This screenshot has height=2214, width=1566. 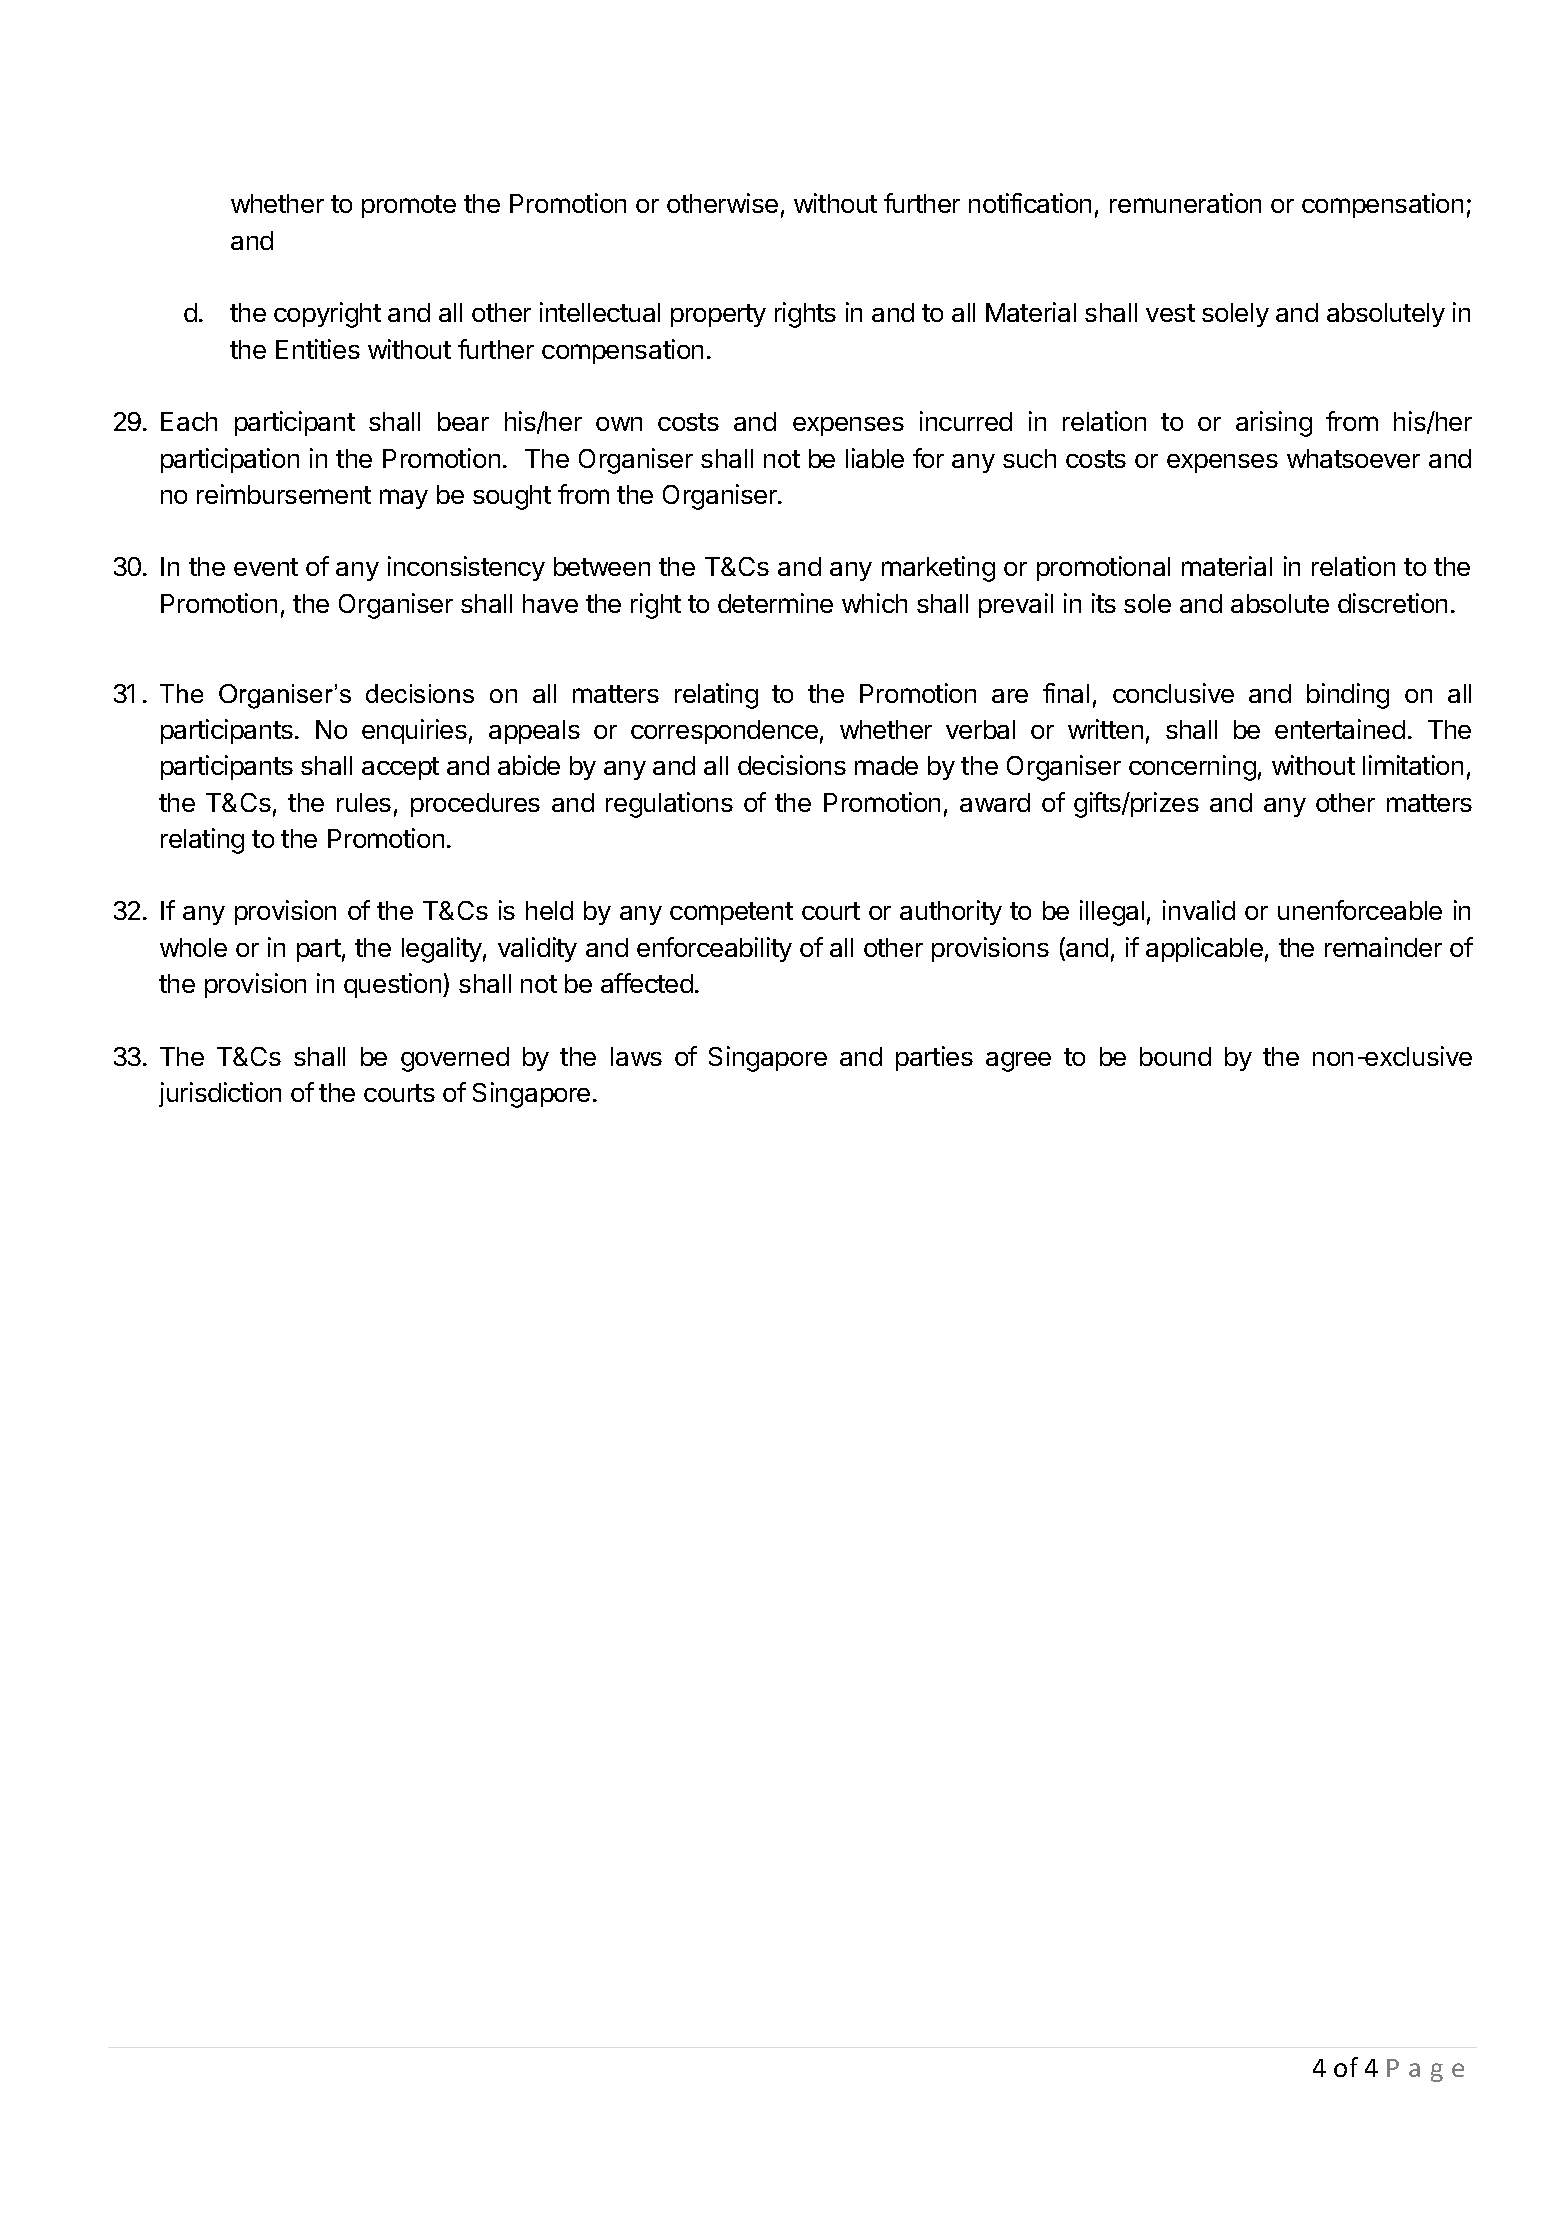 I want to click on bound, so click(x=1175, y=1056).
